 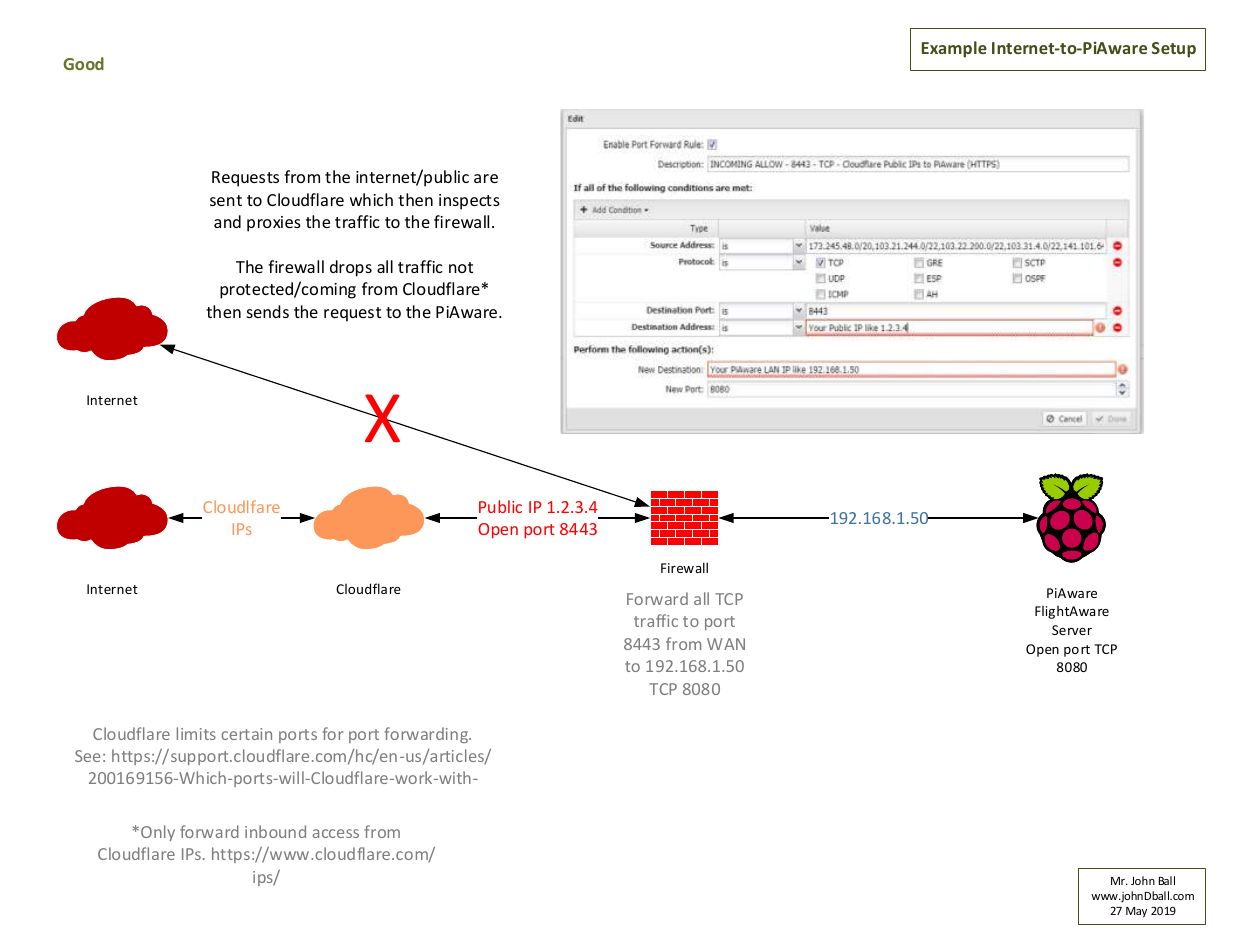 I want to click on Example, so click(x=954, y=49).
